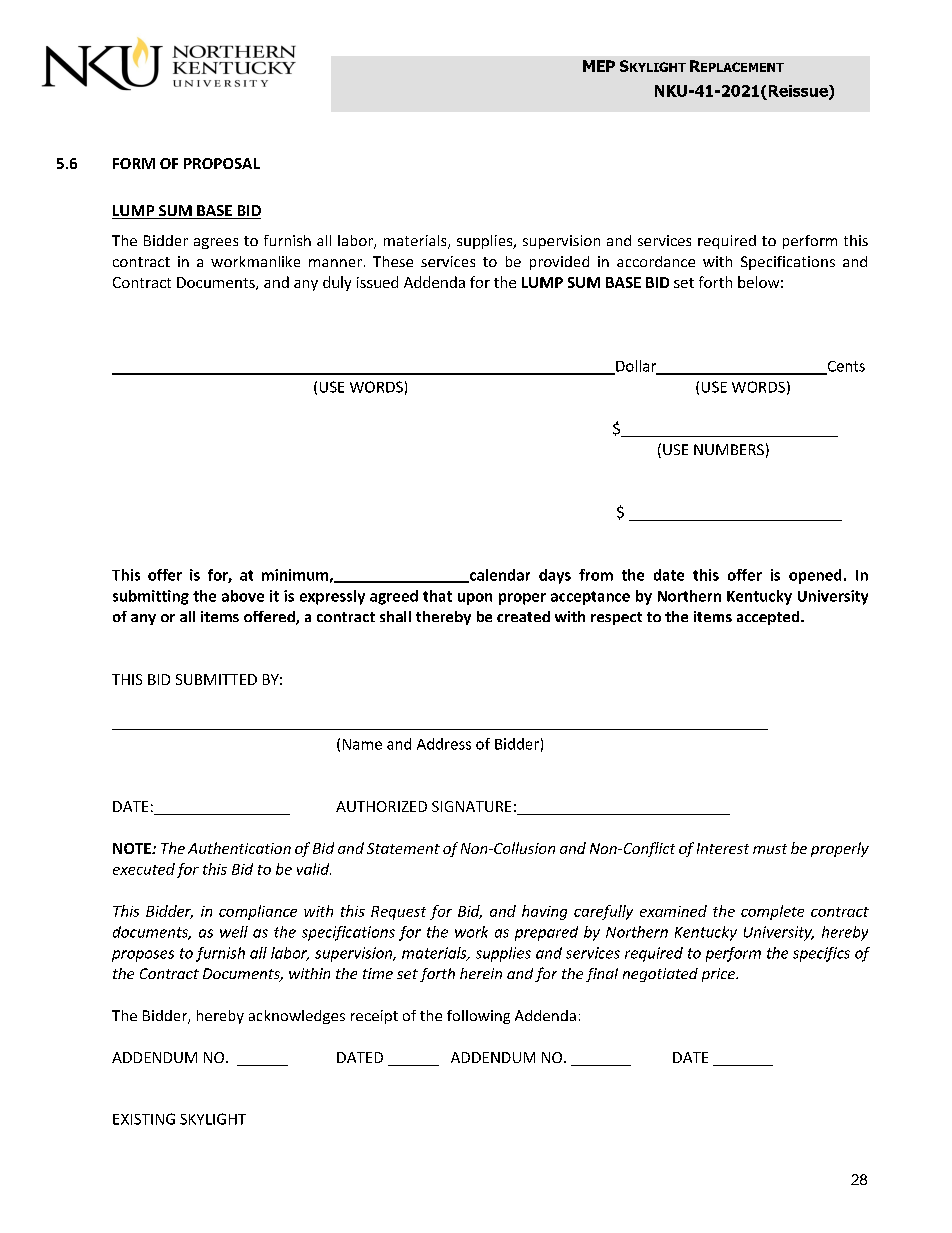  I want to click on accordance, so click(656, 261).
